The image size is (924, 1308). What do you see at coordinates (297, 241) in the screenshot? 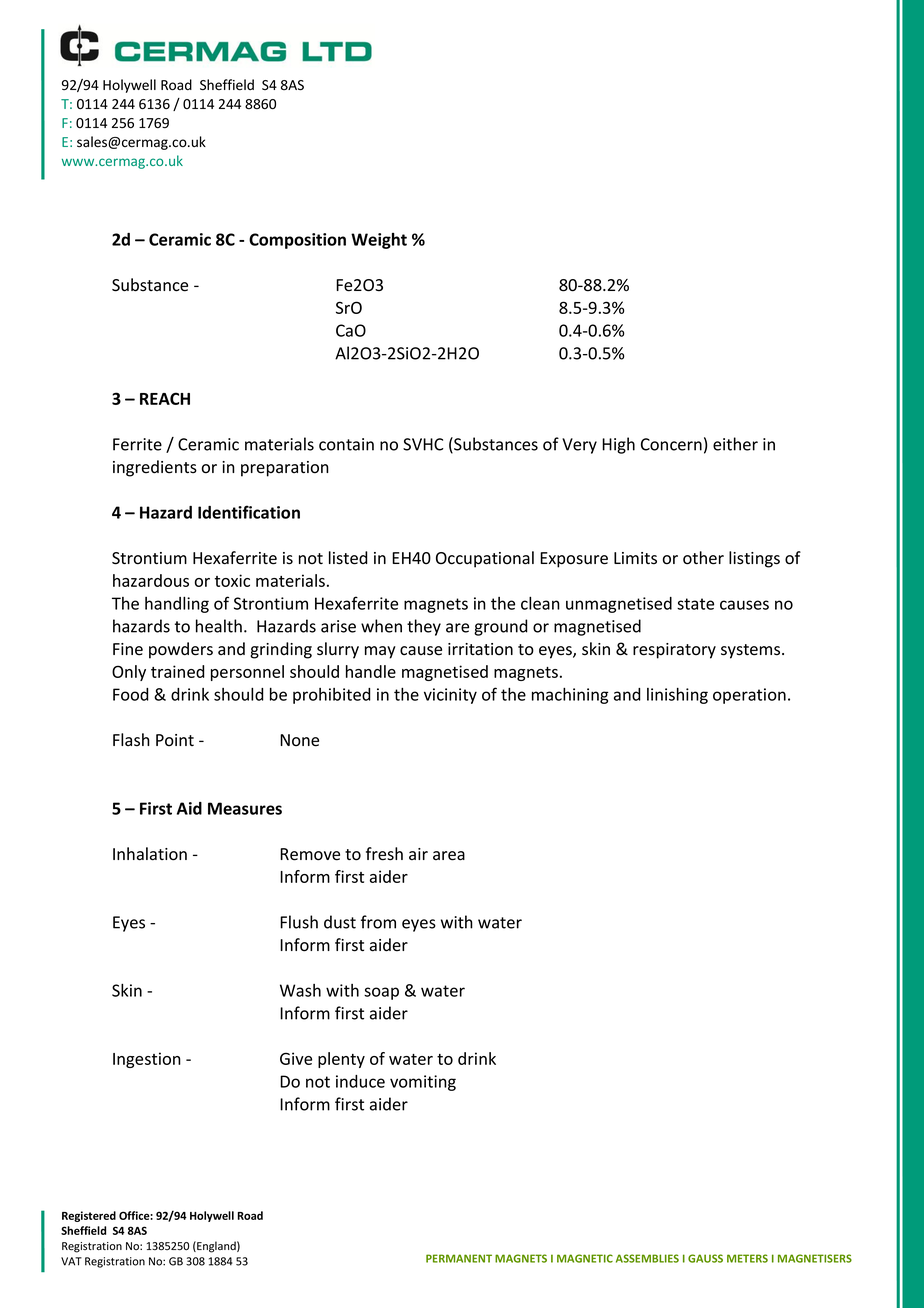
I see `Composition` at bounding box center [297, 241].
